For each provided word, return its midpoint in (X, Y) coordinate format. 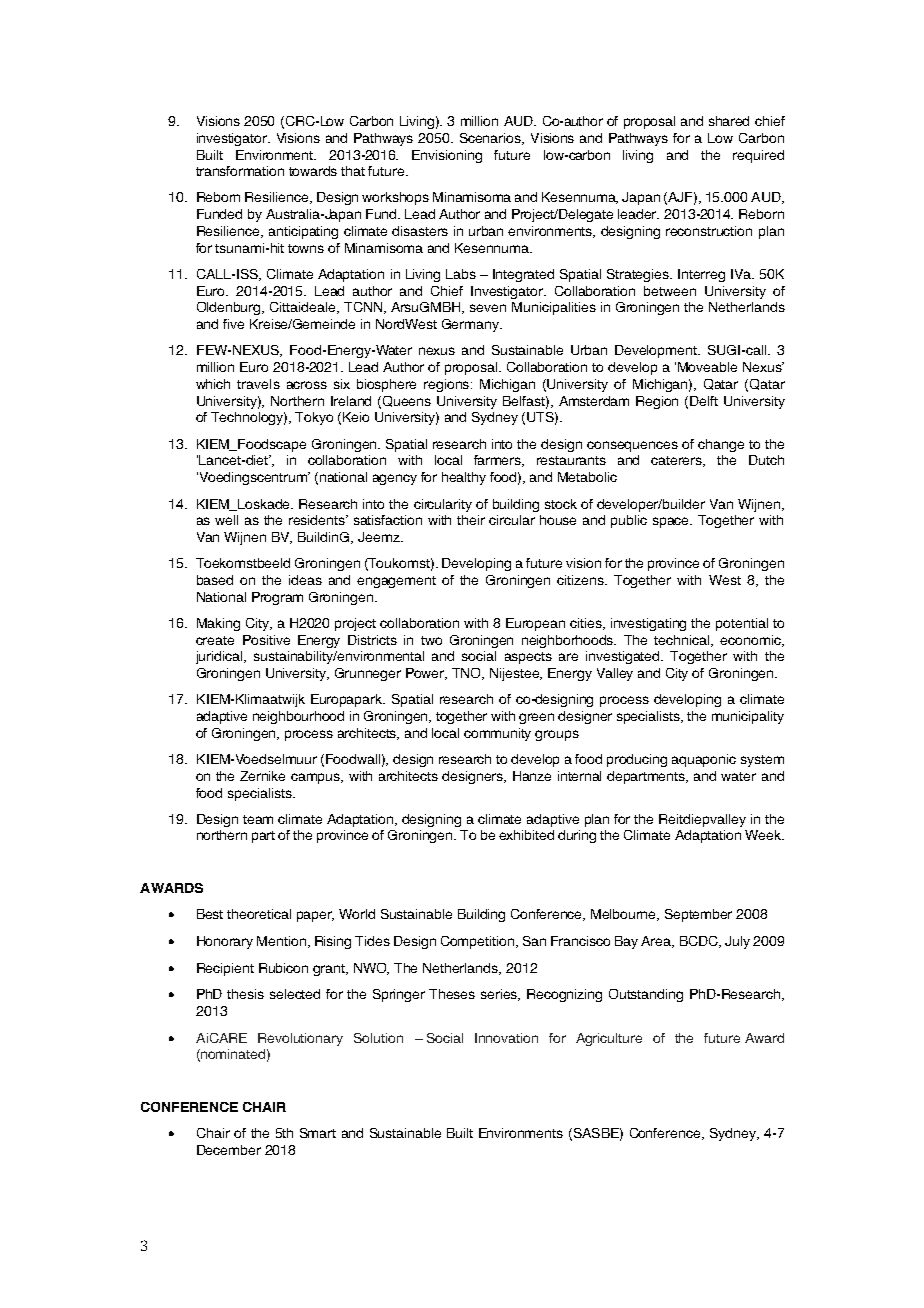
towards (313, 171)
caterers (678, 461)
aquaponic (704, 760)
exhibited (526, 835)
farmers (499, 461)
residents (318, 520)
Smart (318, 1133)
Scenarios (492, 139)
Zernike (262, 776)
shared (729, 121)
